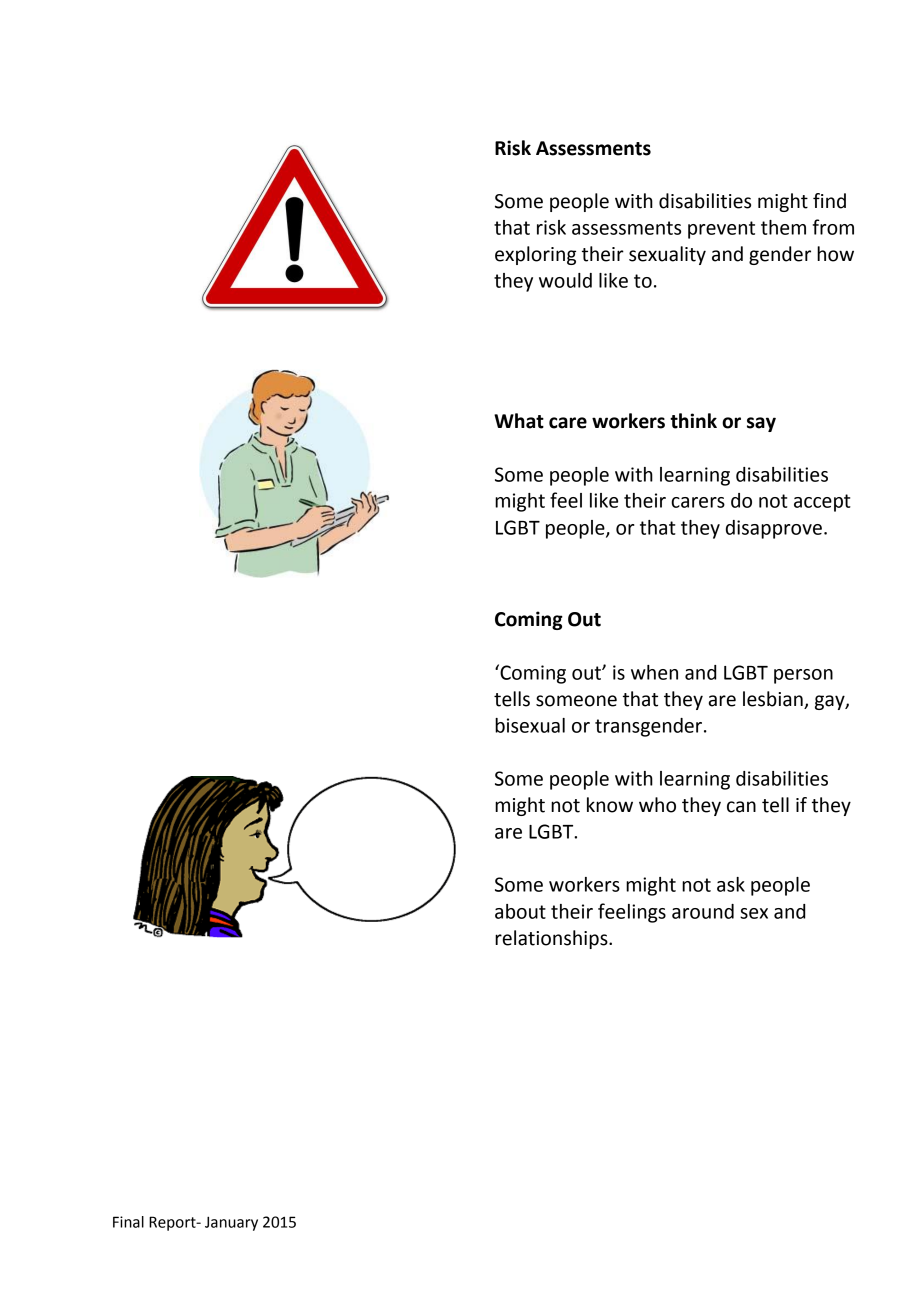 This page has width=924, height=1308. I want to click on prevent, so click(721, 230).
